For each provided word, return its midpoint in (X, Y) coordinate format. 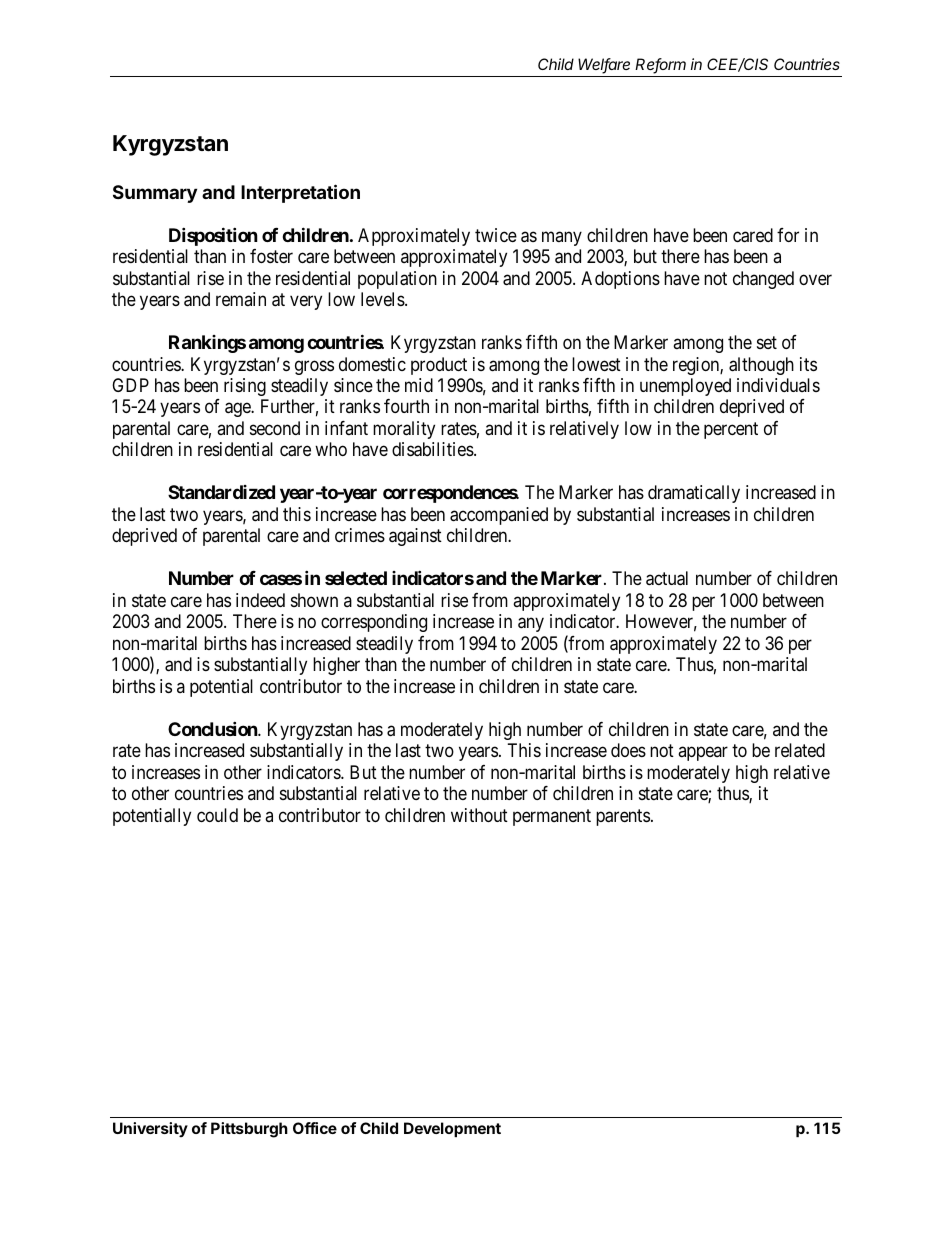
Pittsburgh (249, 1130)
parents (623, 817)
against (415, 537)
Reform (660, 65)
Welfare (604, 65)
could (217, 815)
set (767, 342)
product (439, 366)
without (479, 815)
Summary (155, 194)
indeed (260, 600)
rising (245, 387)
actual (667, 578)
